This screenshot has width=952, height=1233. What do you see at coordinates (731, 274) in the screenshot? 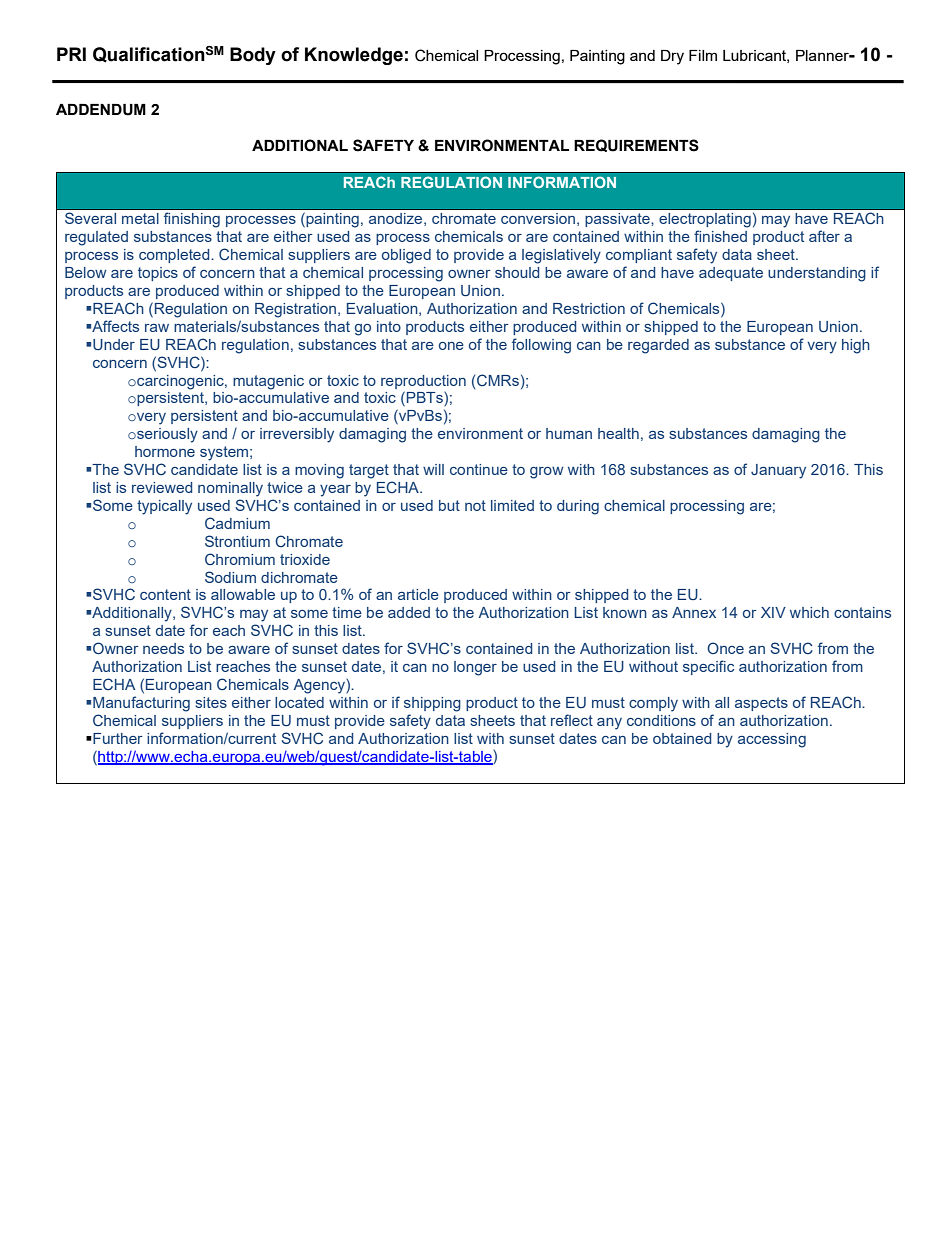
I see `adequate` at bounding box center [731, 274].
